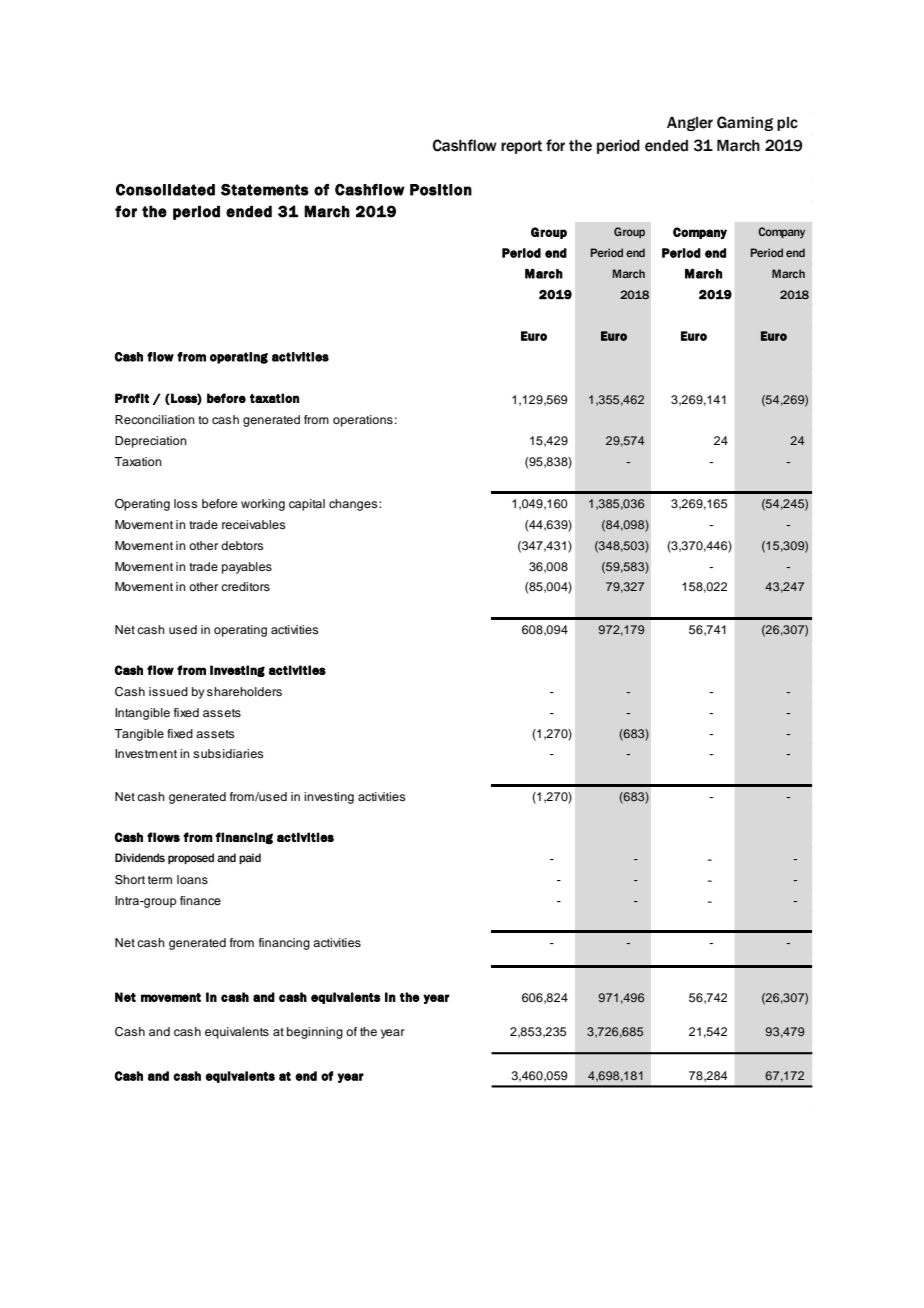 The width and height of the screenshot is (924, 1308). I want to click on shareholders, so click(244, 691).
